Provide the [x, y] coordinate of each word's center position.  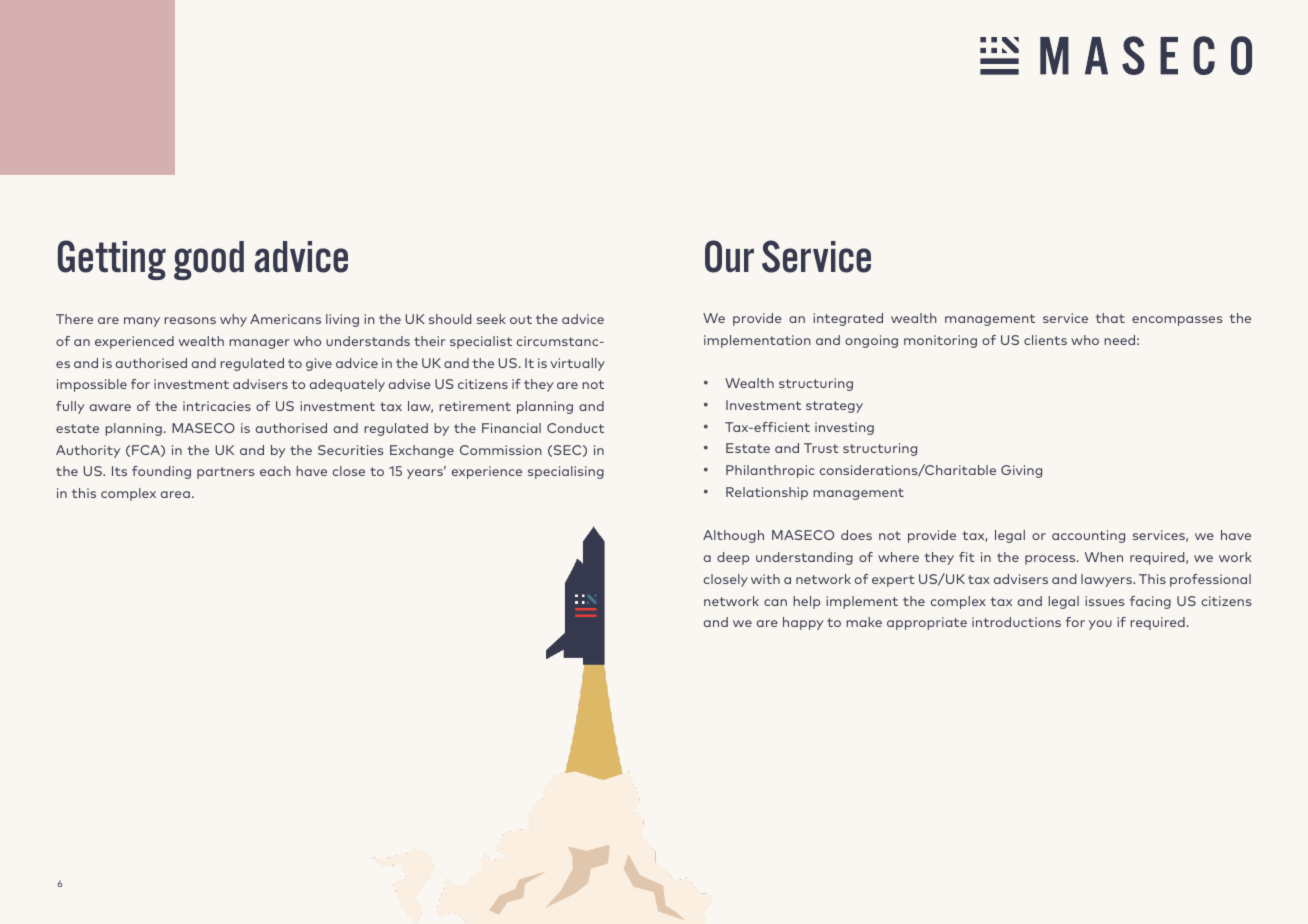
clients [1045, 340]
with [765, 579]
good [209, 260]
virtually [577, 364]
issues [1104, 601]
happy [803, 623]
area [175, 494]
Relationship [767, 493]
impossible [92, 385]
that [1110, 318]
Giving [1021, 471]
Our [729, 256]
